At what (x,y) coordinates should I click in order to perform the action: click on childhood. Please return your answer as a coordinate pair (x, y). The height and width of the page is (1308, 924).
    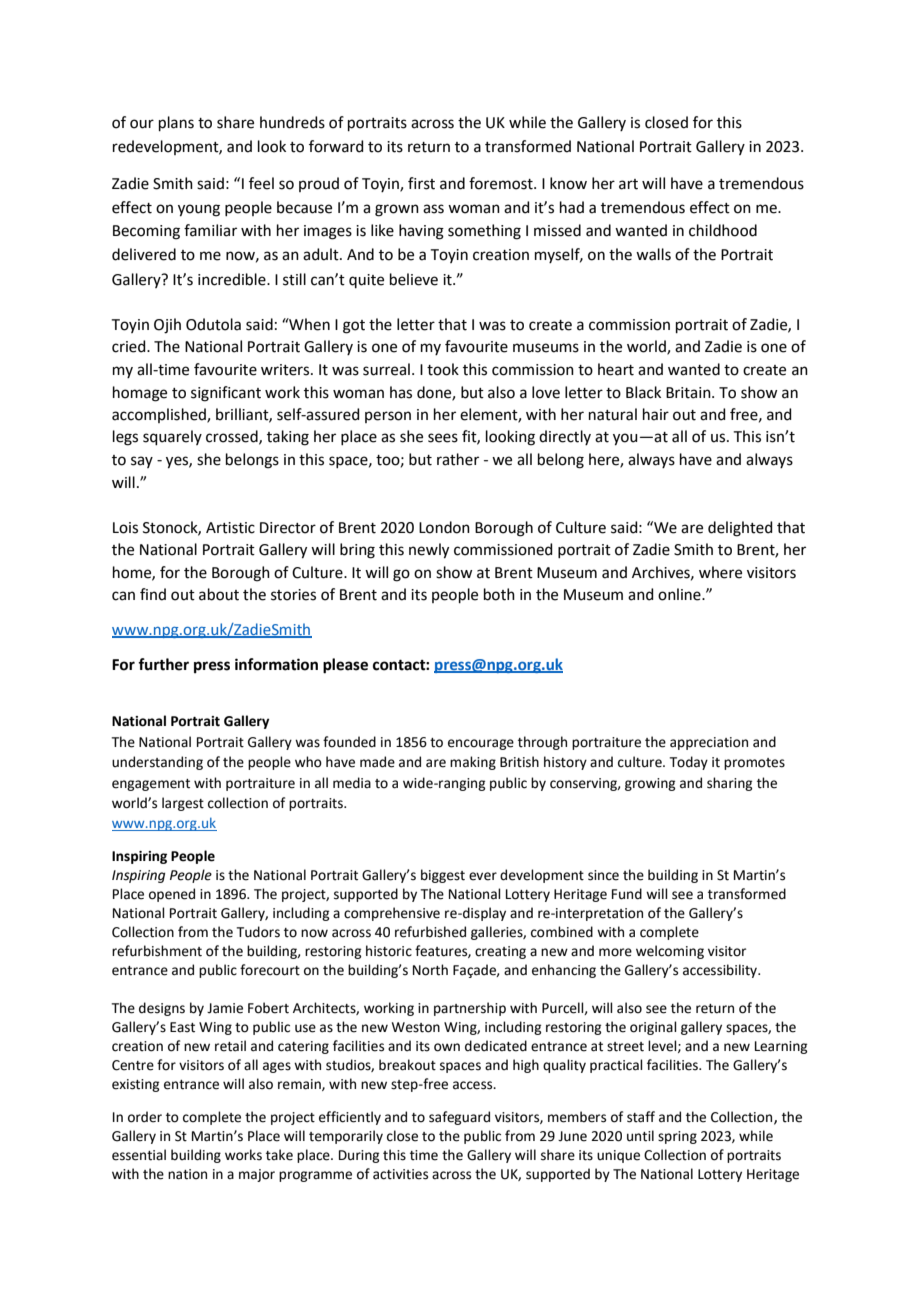
    Looking at the image, I should click on (723, 230).
